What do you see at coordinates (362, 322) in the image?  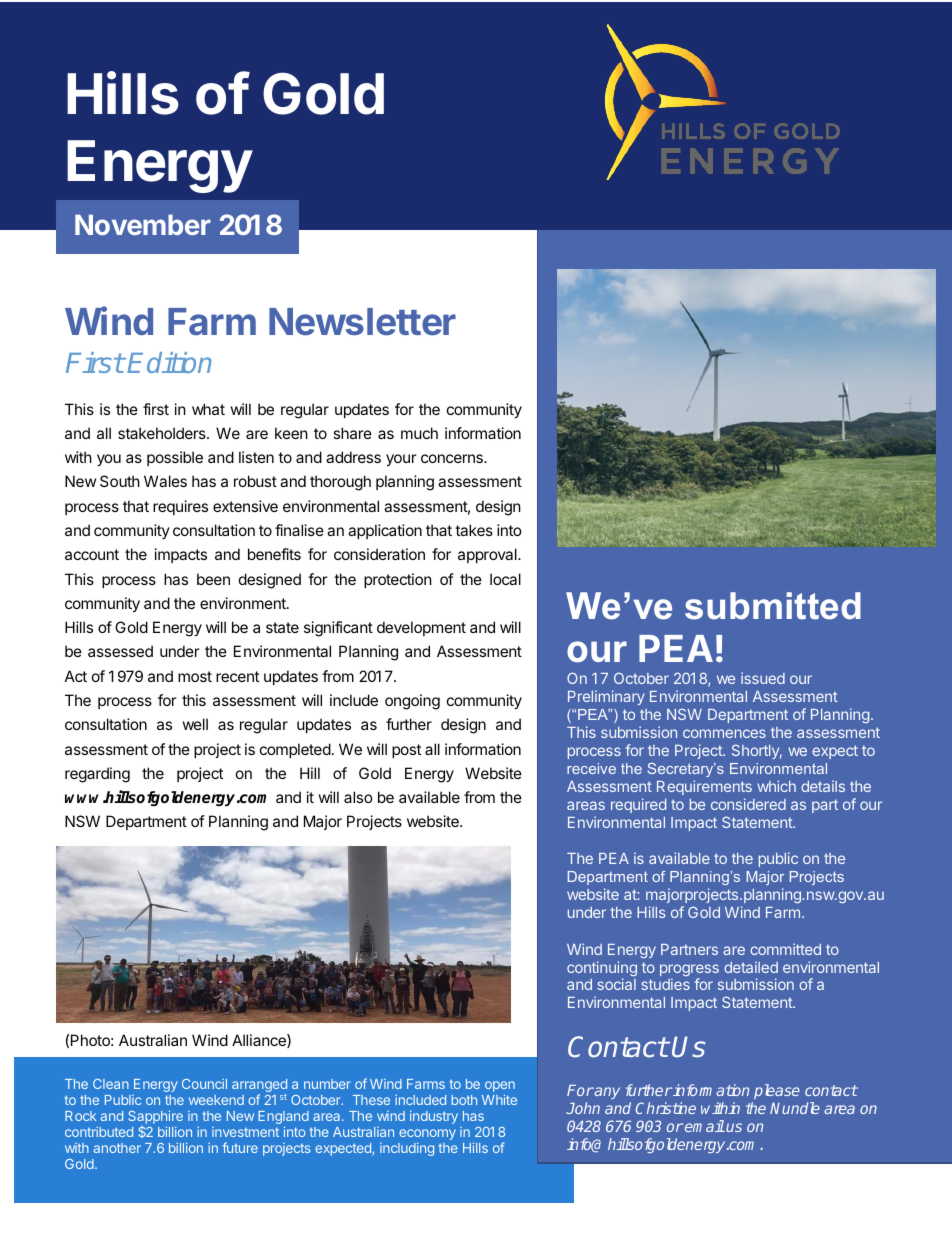 I see `Newsletter` at bounding box center [362, 322].
